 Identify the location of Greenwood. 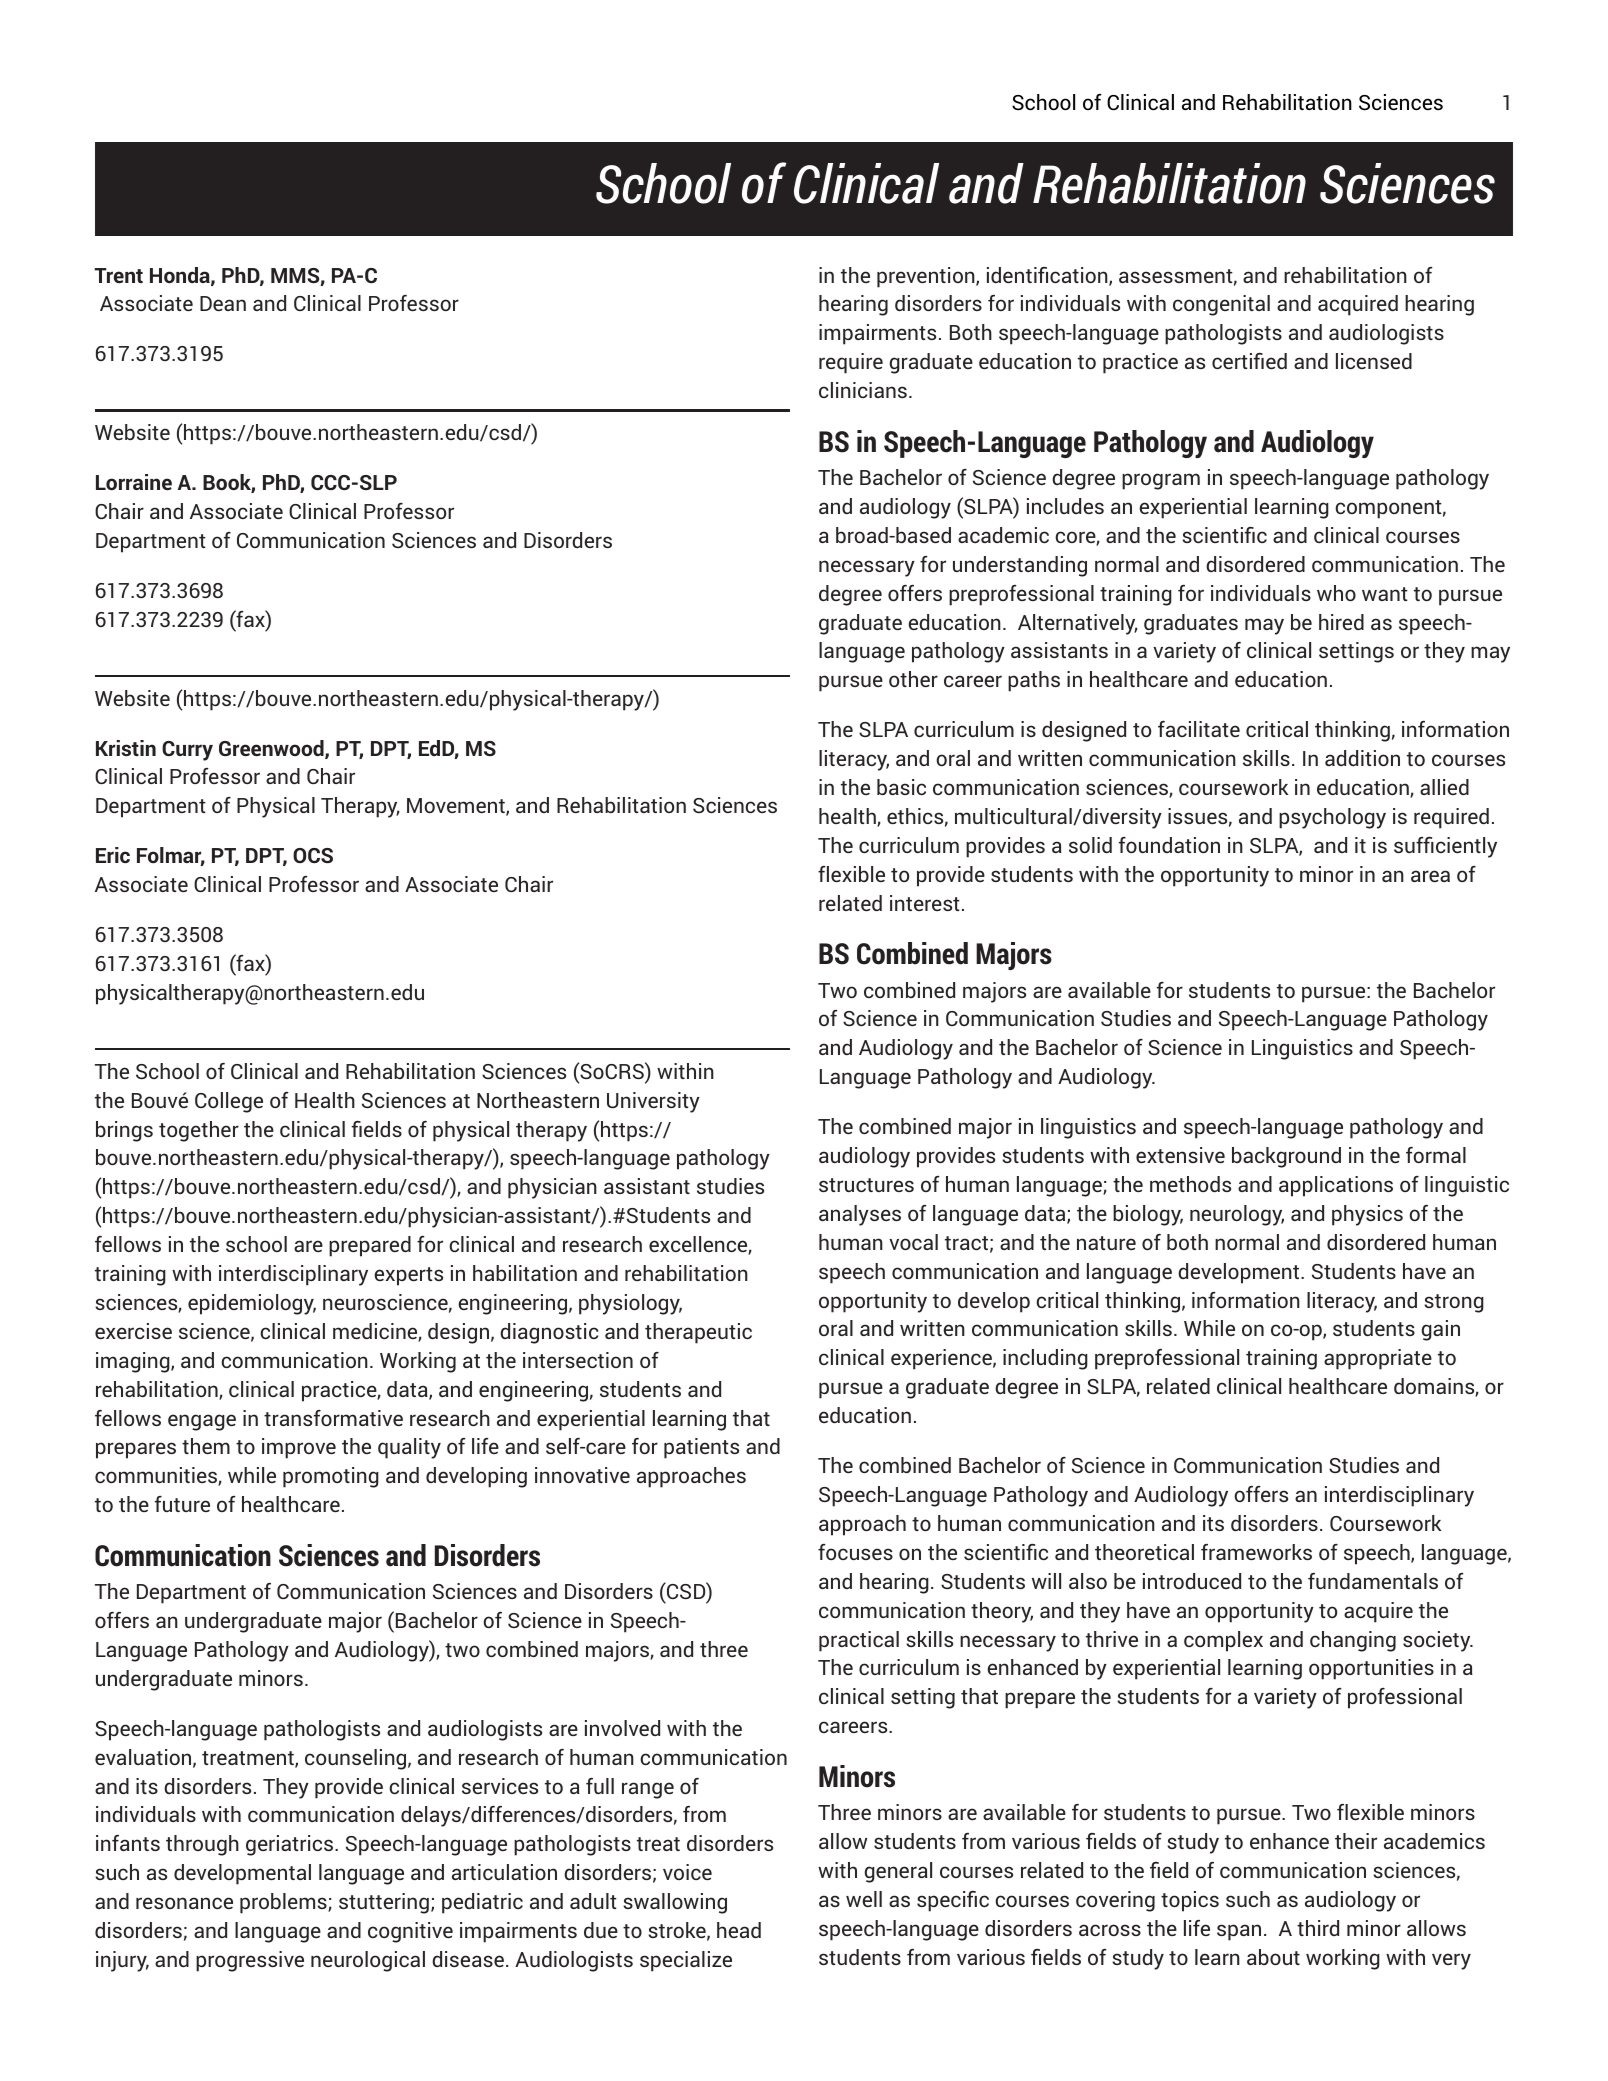
(272, 749).
